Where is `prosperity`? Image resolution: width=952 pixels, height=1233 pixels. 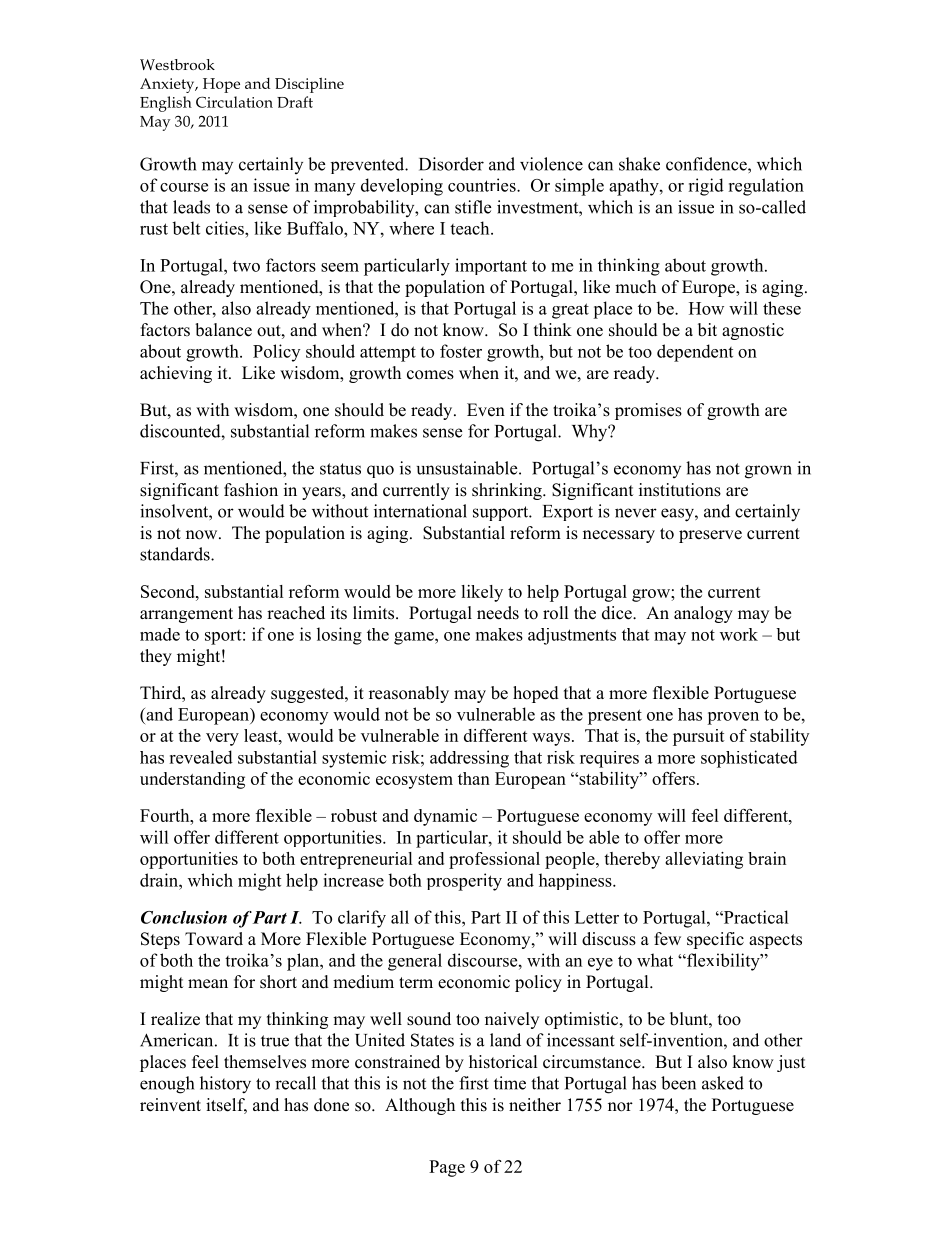
prosperity is located at coordinates (464, 882).
